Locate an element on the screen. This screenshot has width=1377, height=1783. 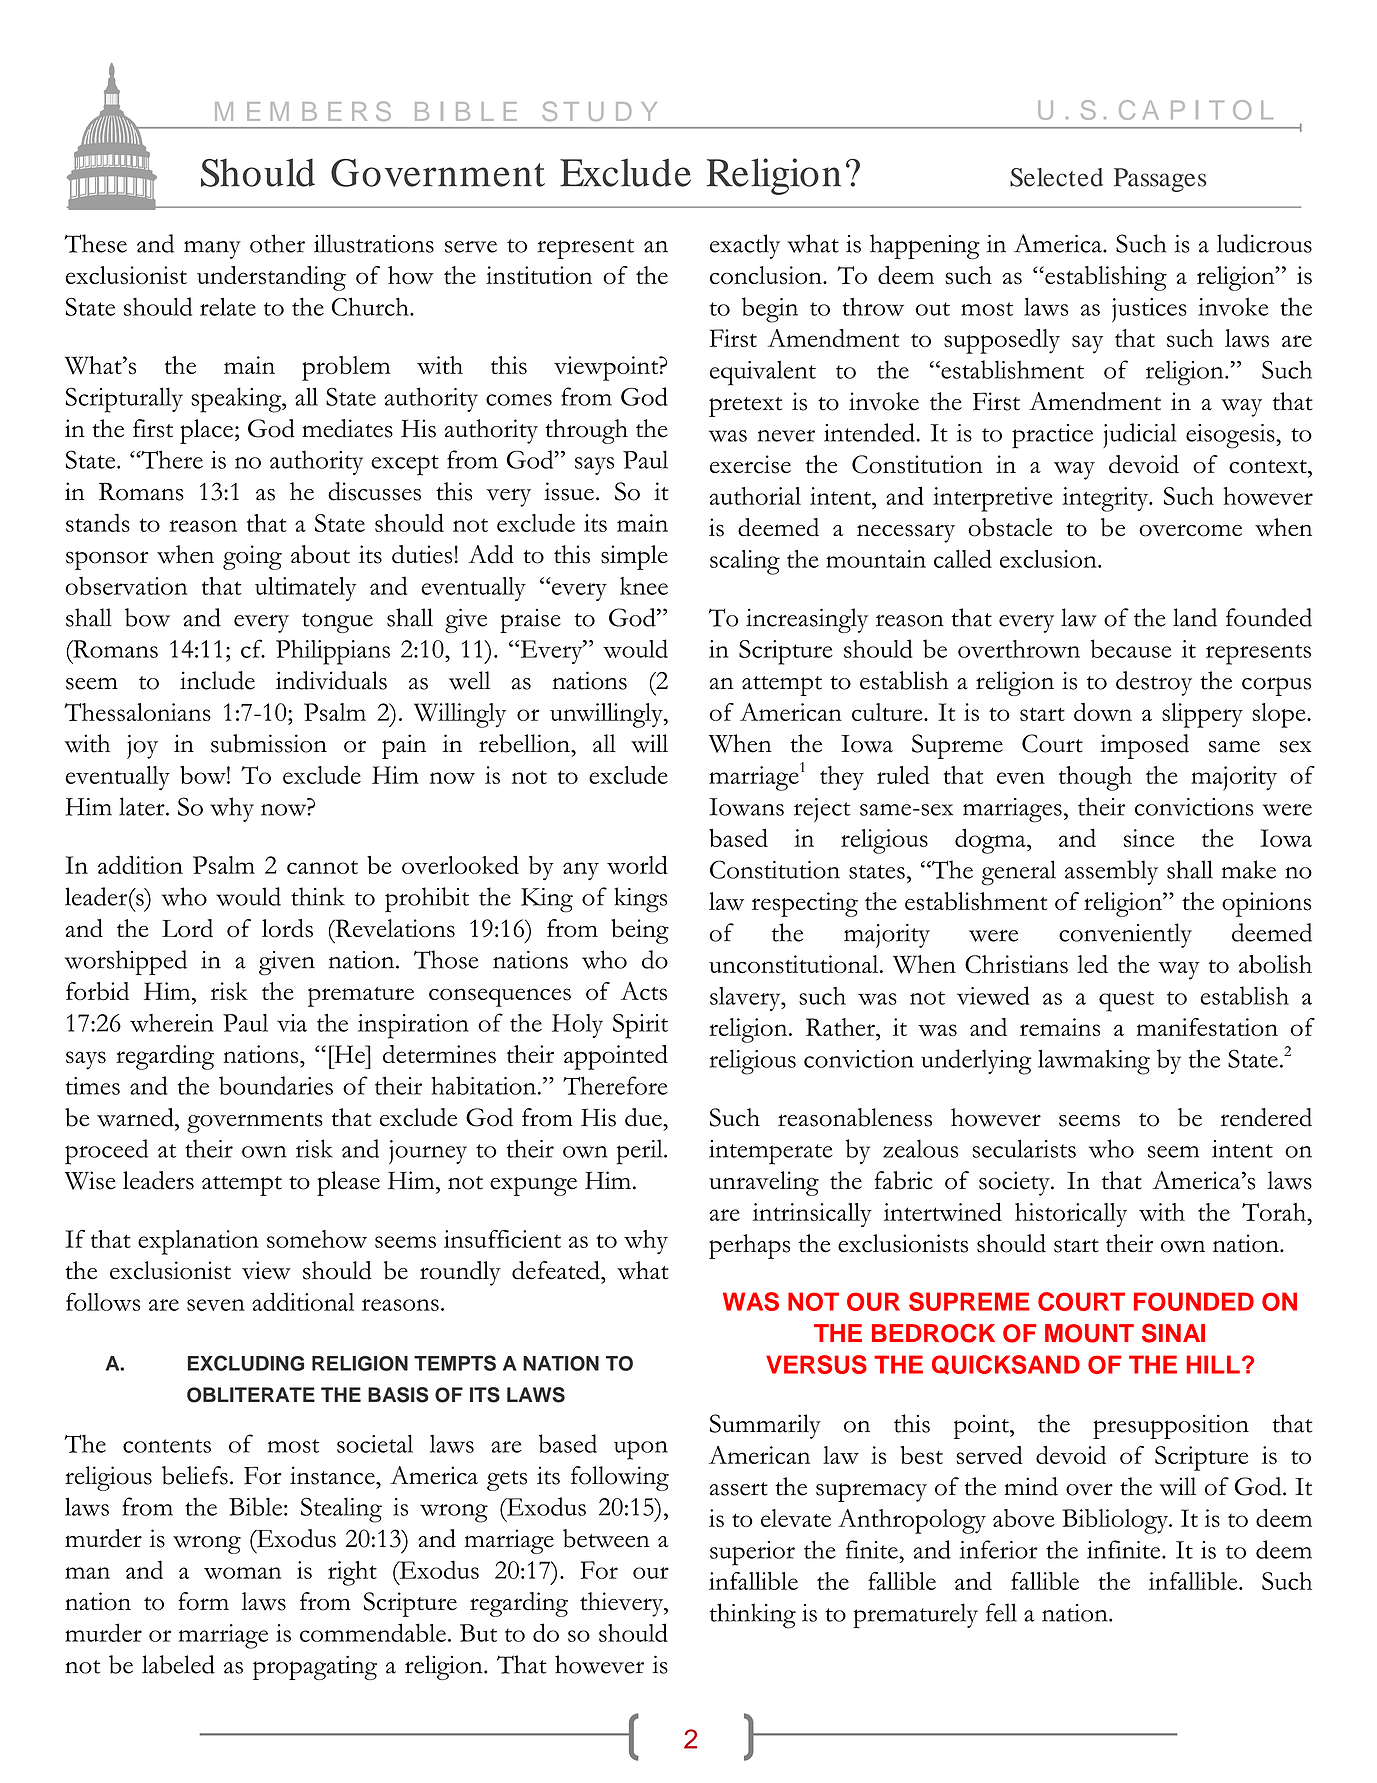
many is located at coordinates (212, 250).
